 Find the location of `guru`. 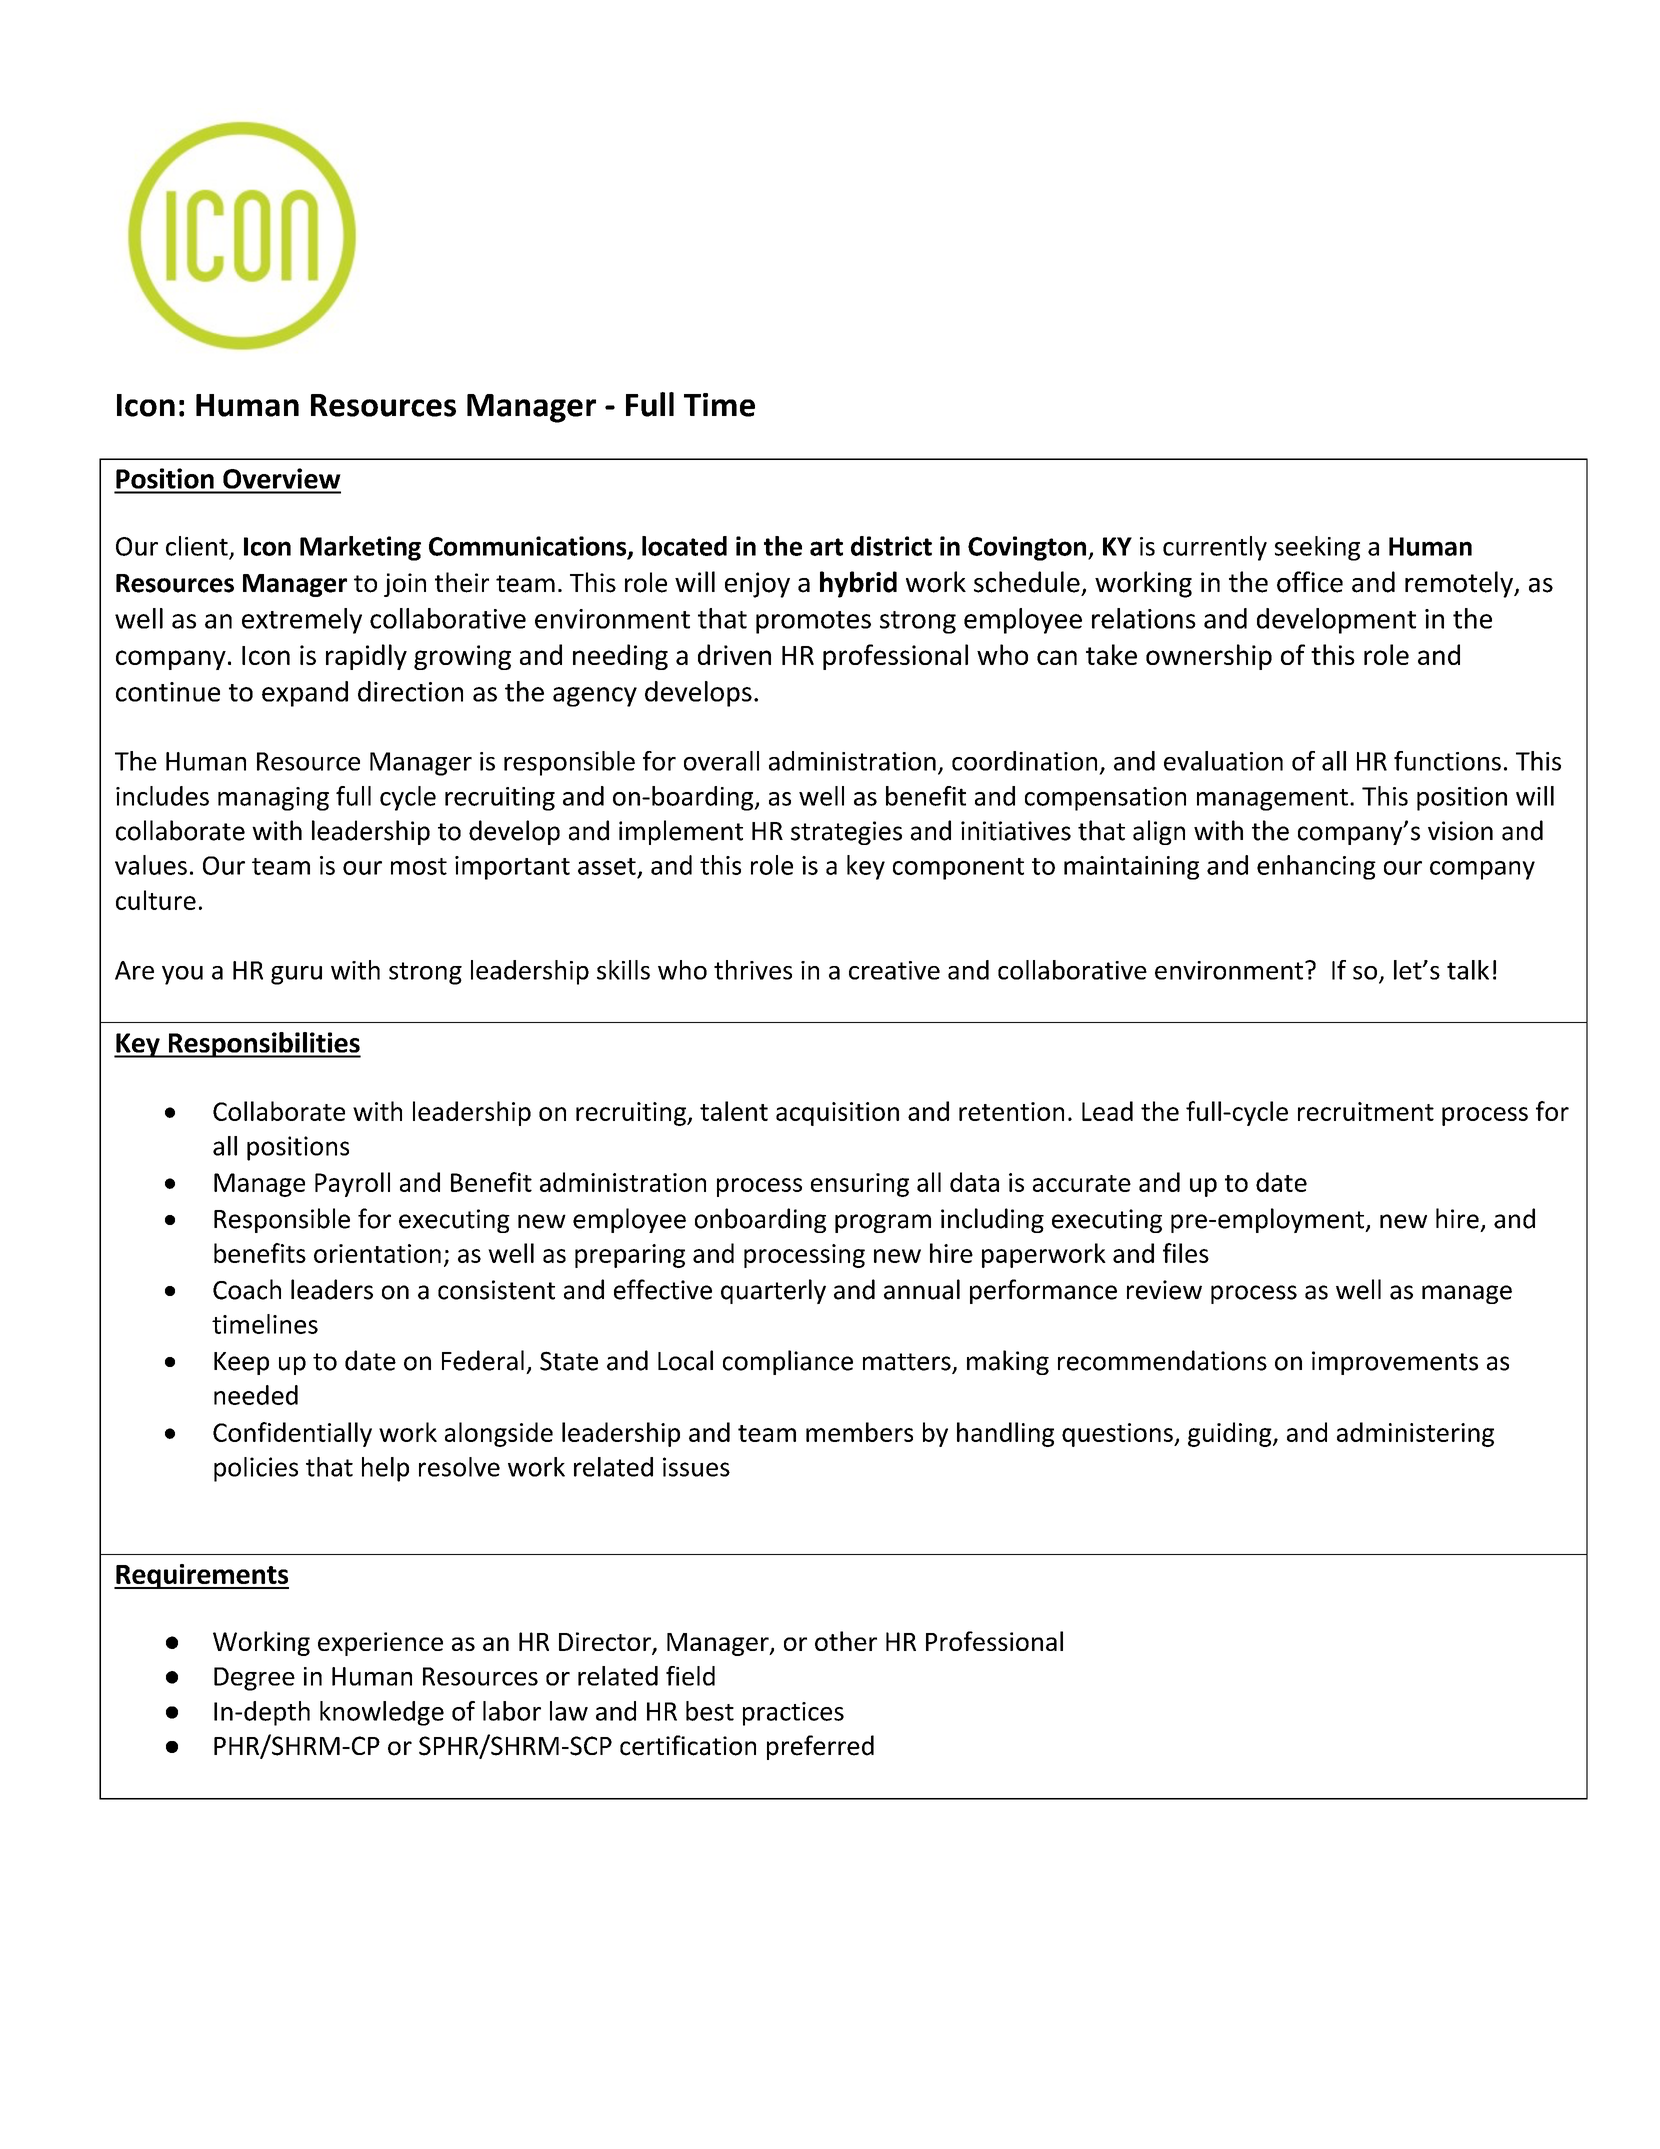

guru is located at coordinates (296, 975).
